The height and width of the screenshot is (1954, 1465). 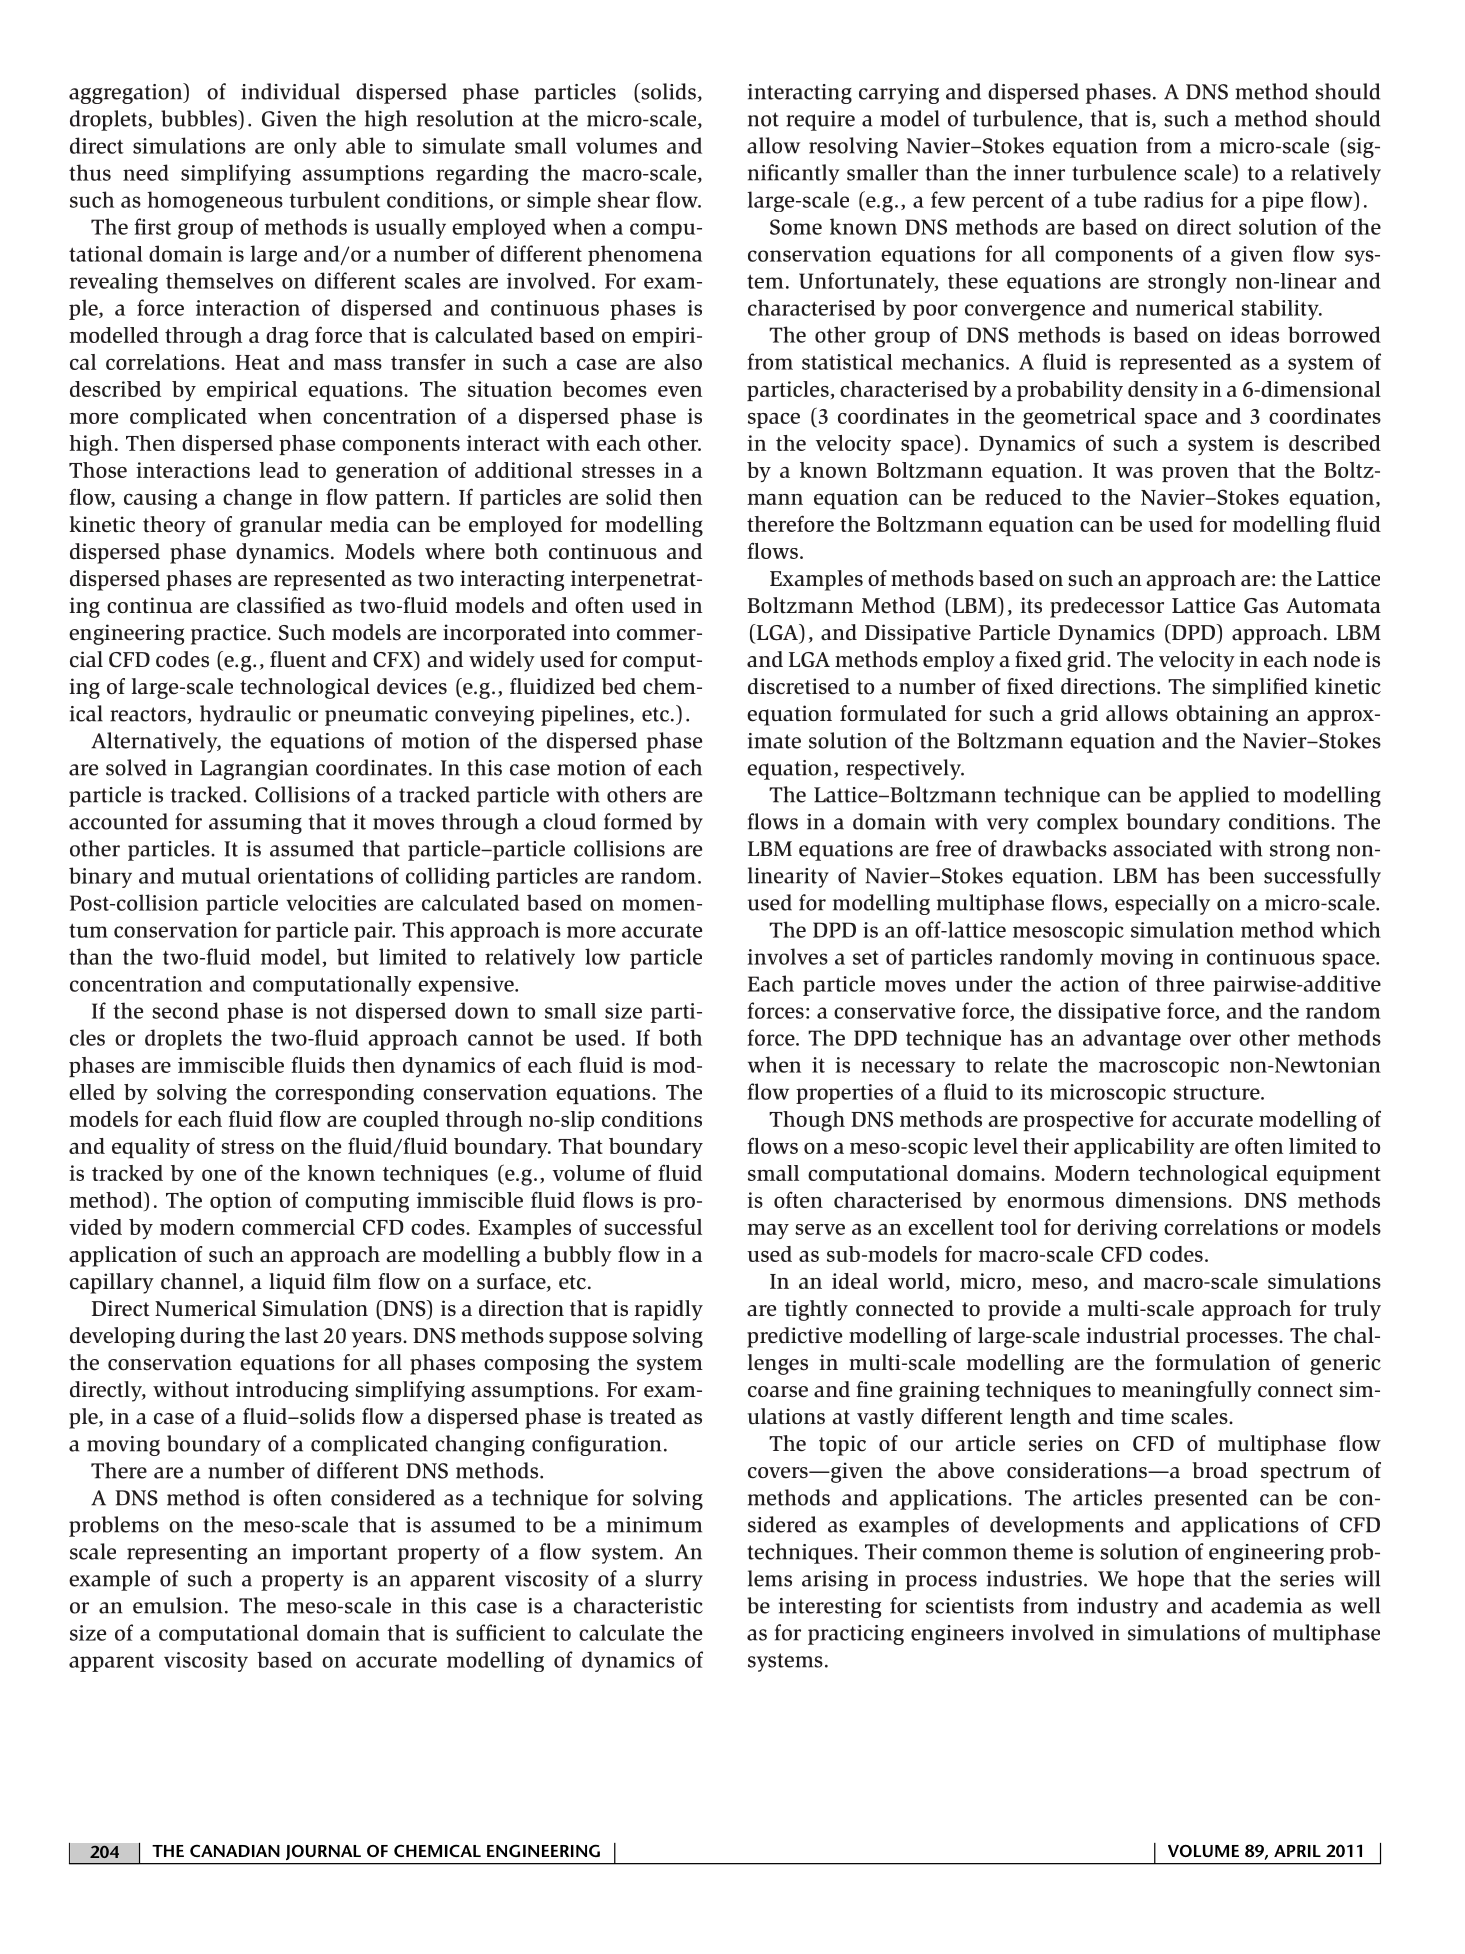 I want to click on into, so click(x=591, y=632).
